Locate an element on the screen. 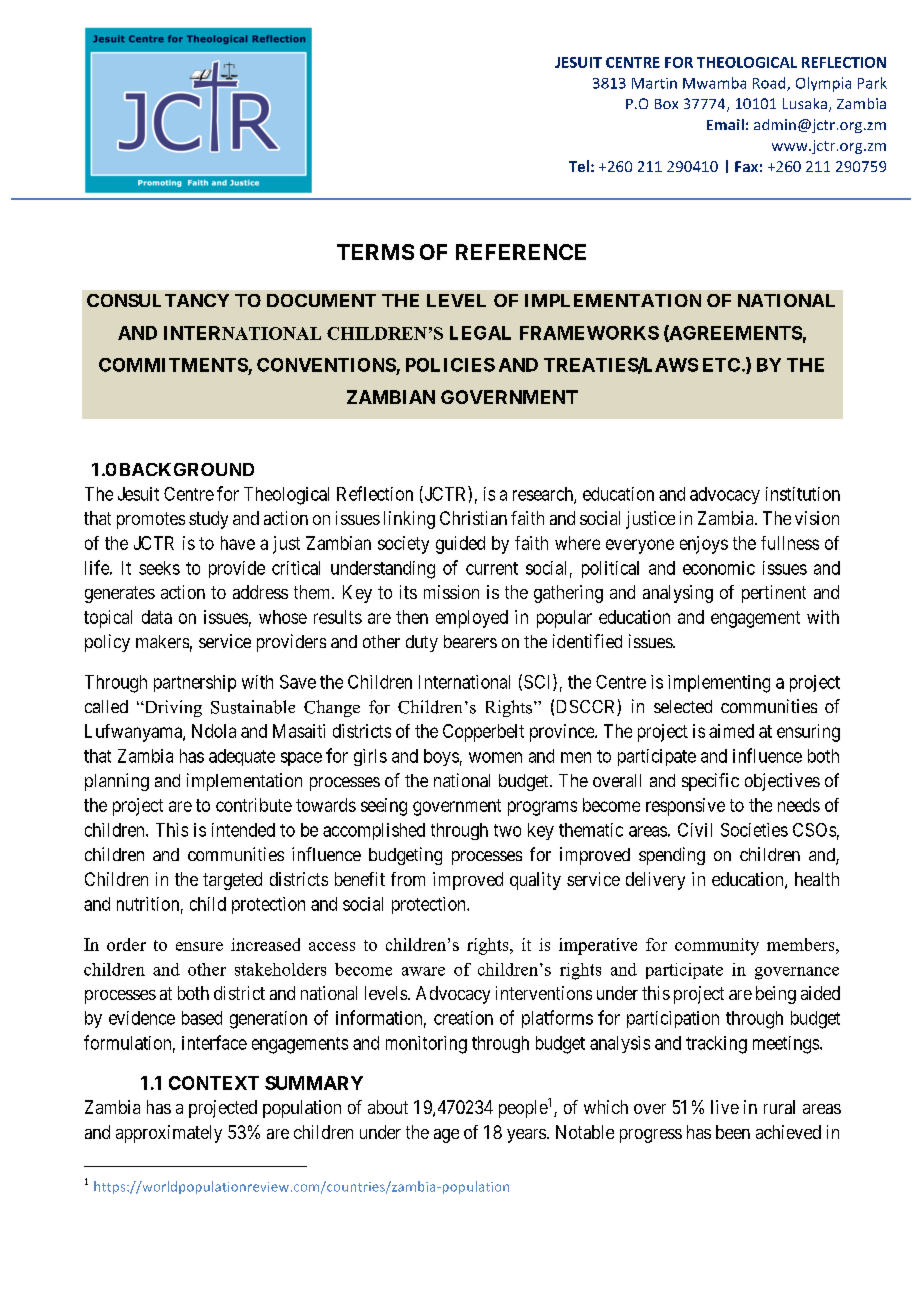 The height and width of the screenshot is (1308, 924). CONTEXT is located at coordinates (214, 1083).
